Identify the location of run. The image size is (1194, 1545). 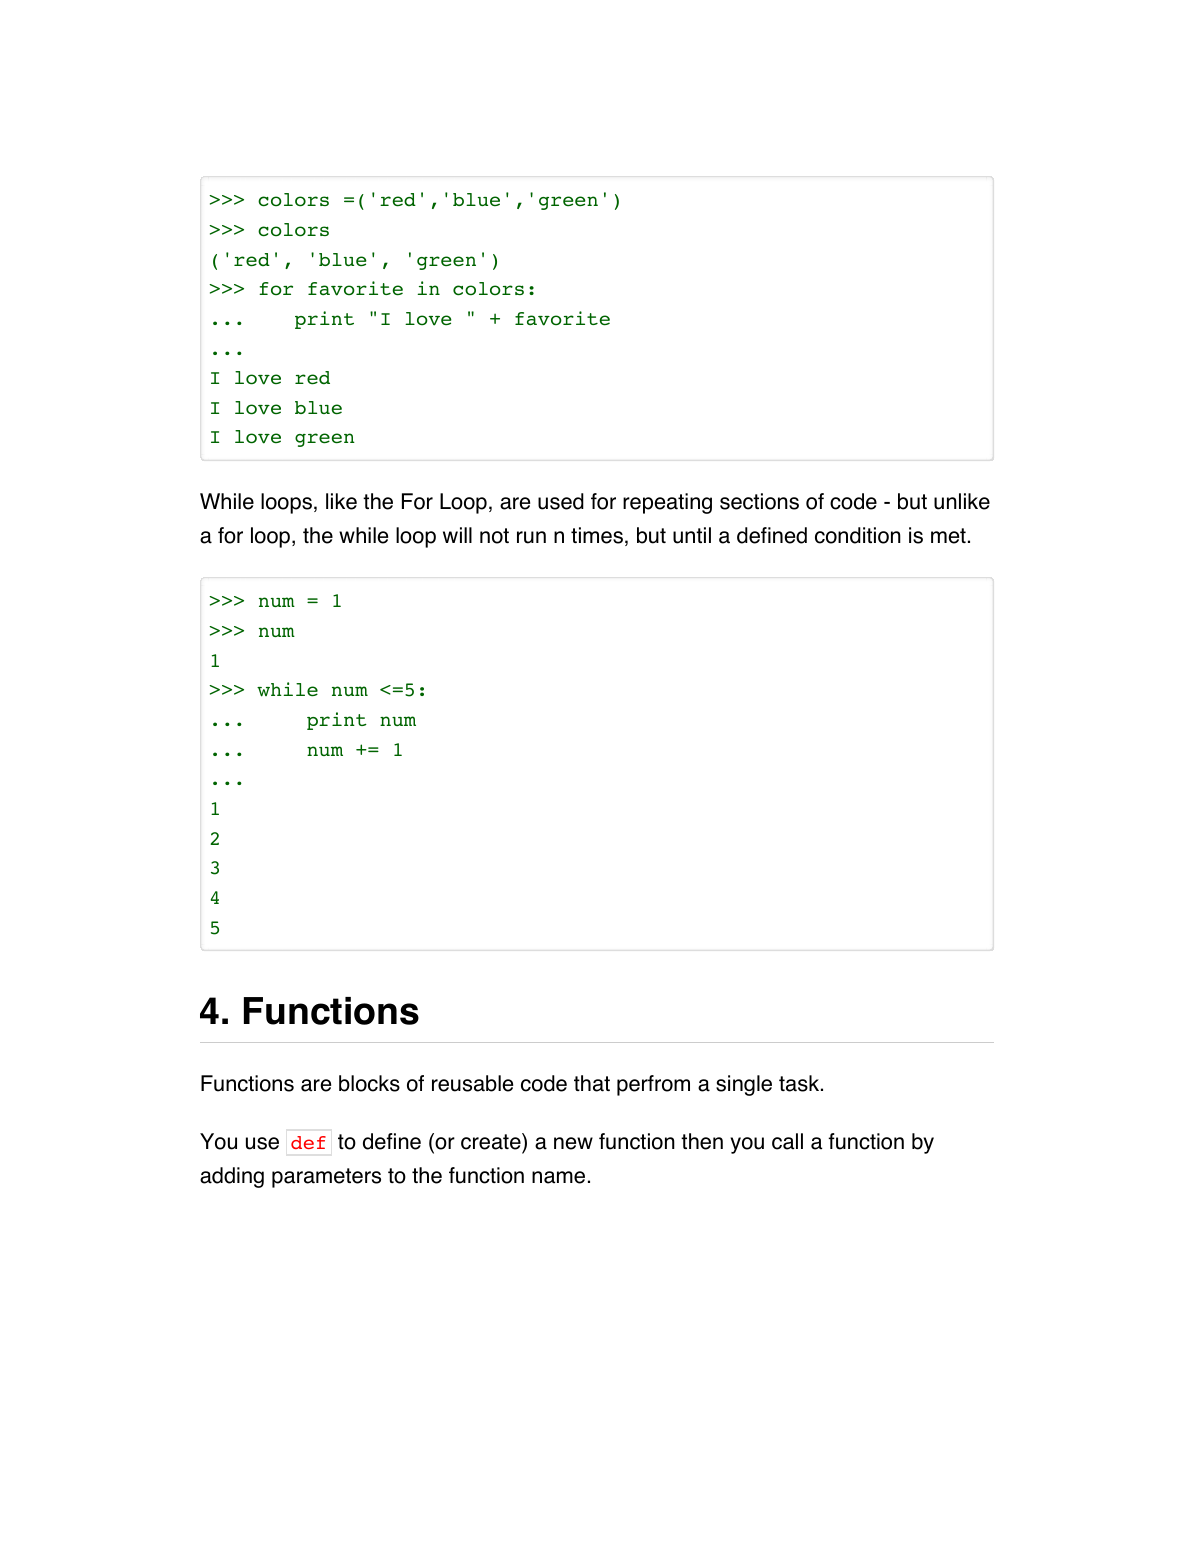
(531, 537).
